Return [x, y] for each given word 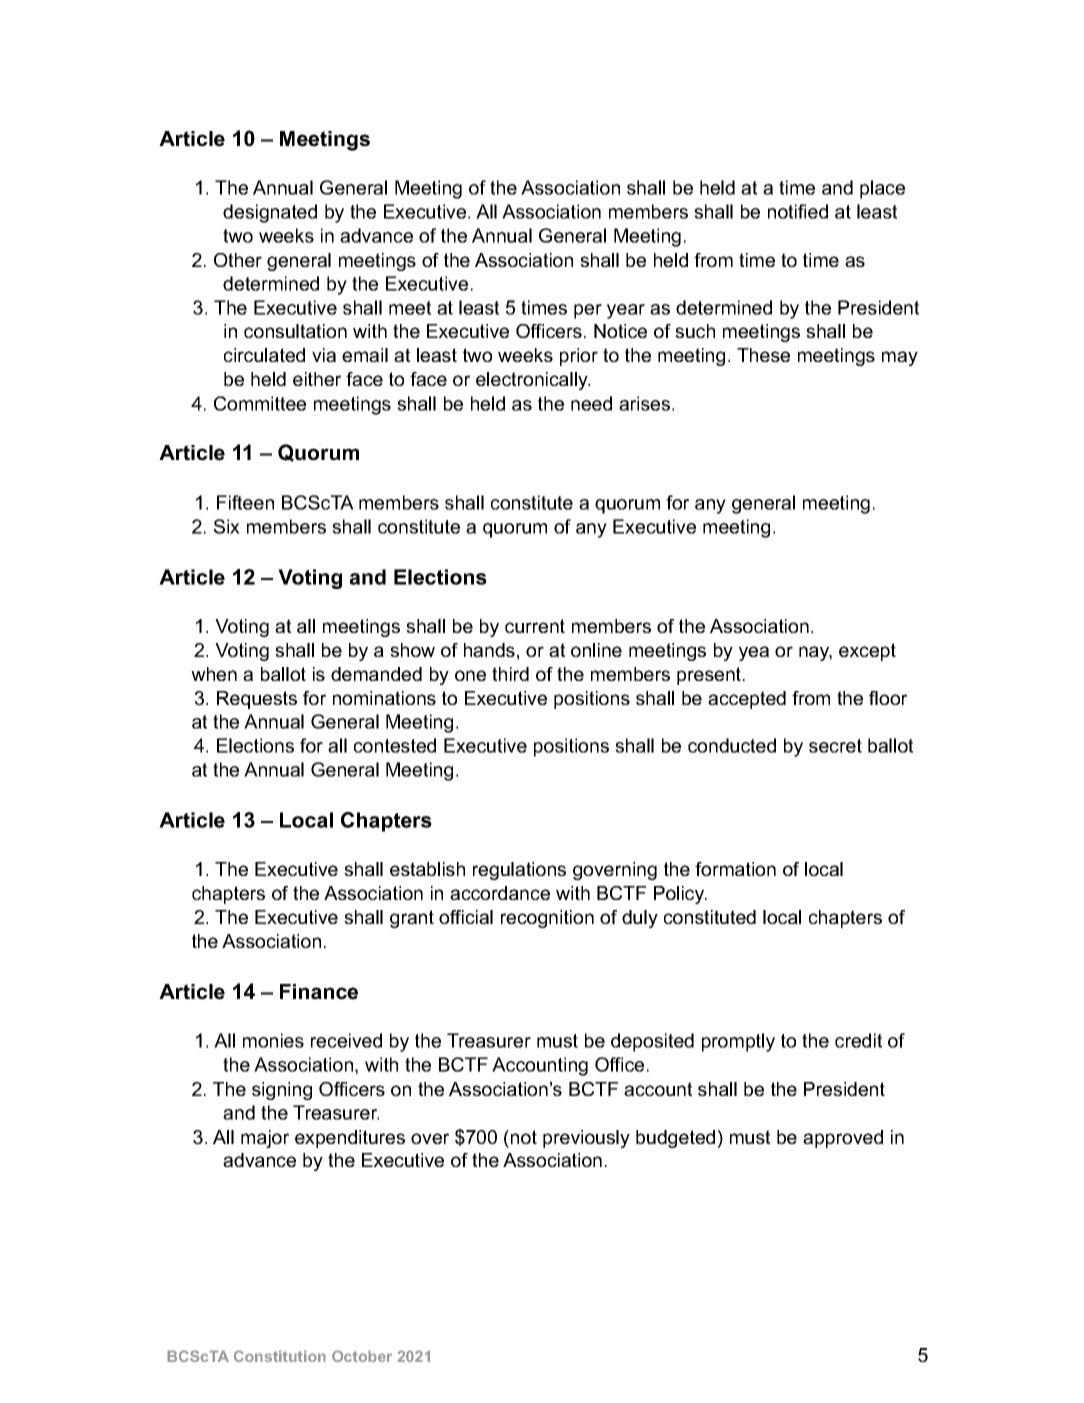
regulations [519, 871]
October [362, 1356]
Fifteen [245, 502]
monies [273, 1040]
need [591, 403]
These [763, 355]
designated [270, 213]
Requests [257, 700]
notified [798, 211]
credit [858, 1040]
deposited [652, 1042]
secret [835, 746]
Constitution [280, 1356]
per [588, 311]
